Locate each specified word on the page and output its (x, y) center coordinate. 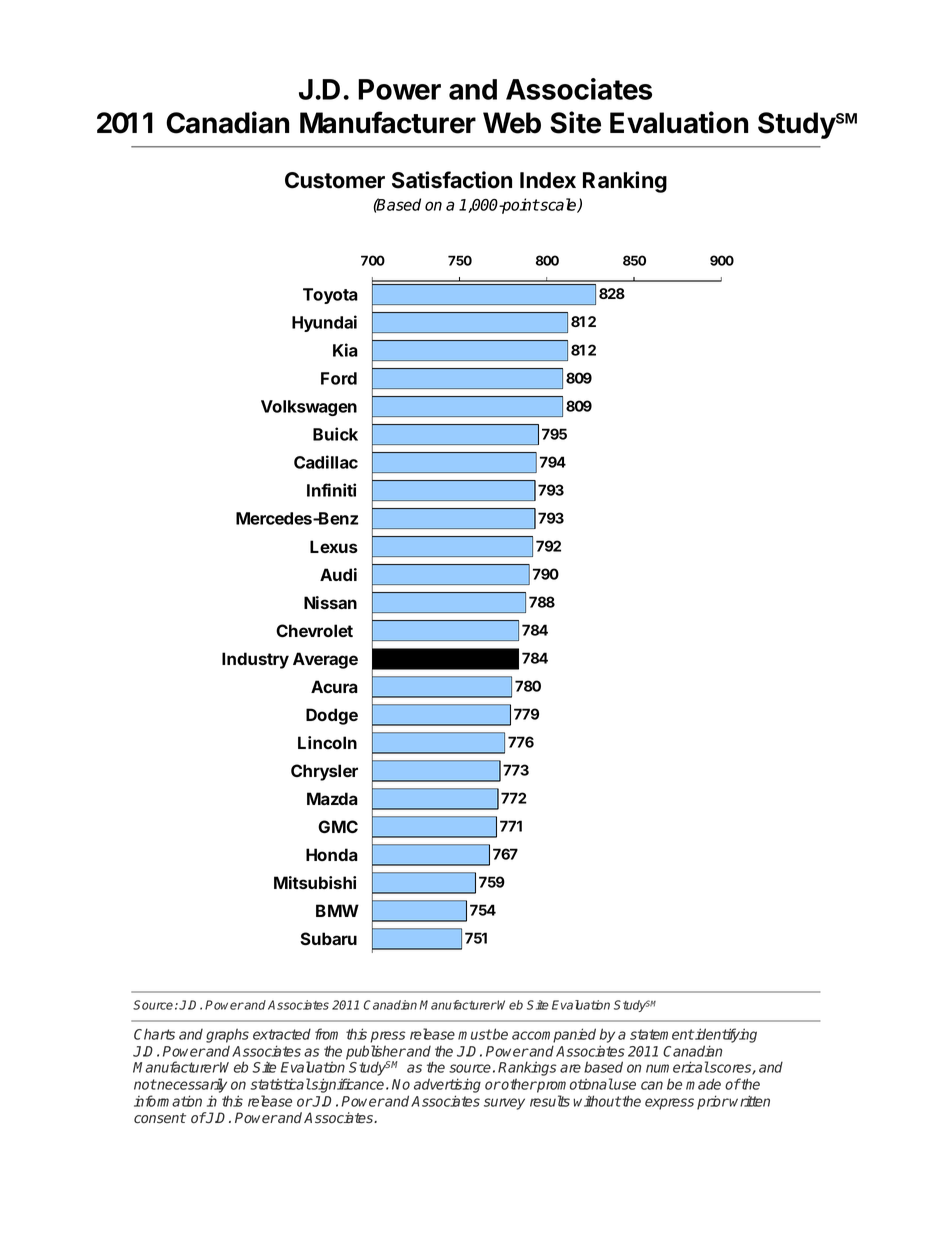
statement (662, 1034)
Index (548, 180)
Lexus (334, 546)
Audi (338, 574)
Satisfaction (452, 180)
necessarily (191, 1085)
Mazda (332, 798)
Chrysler (324, 772)
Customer (335, 180)
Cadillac (326, 462)
